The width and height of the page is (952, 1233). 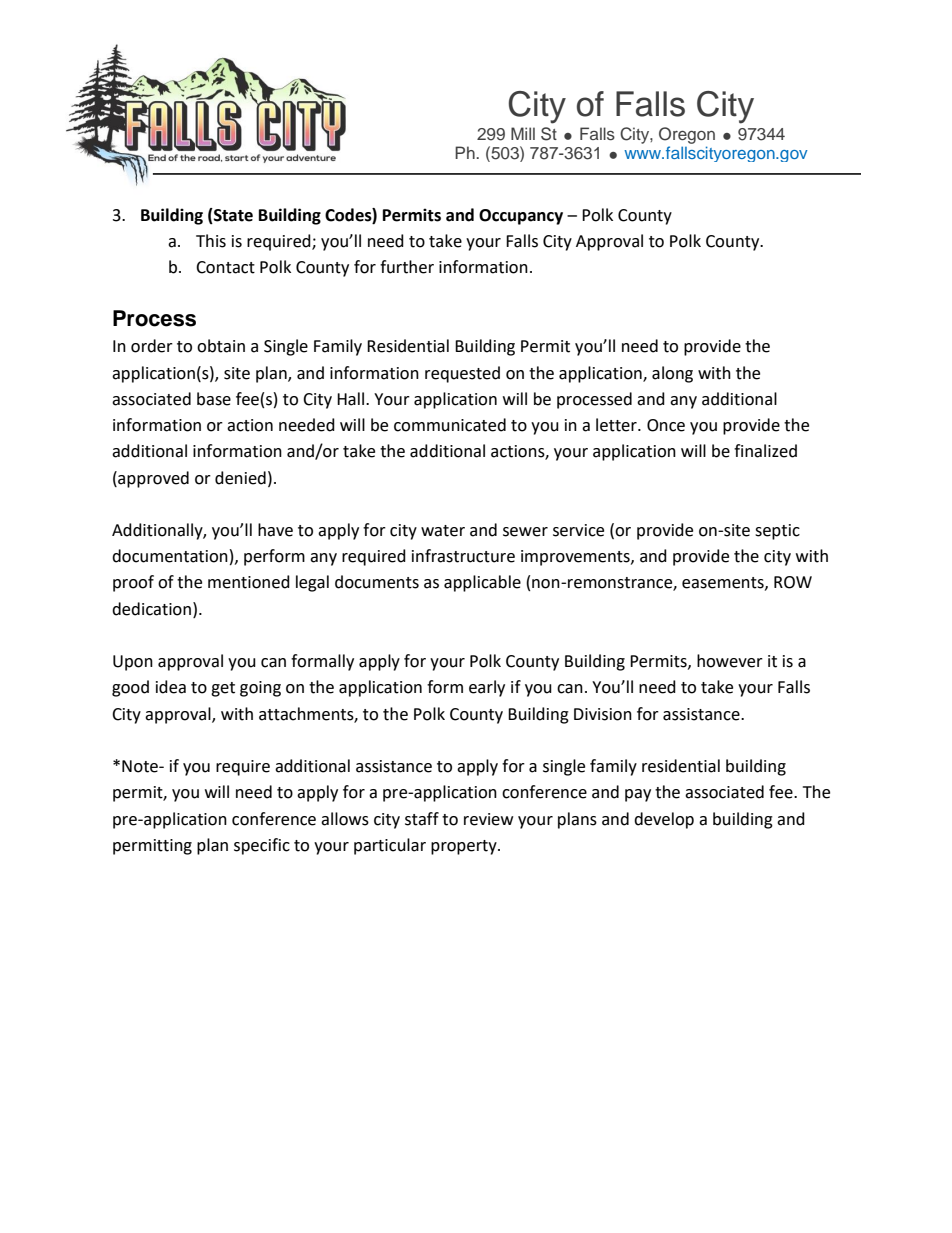 I want to click on Occupancy, so click(x=521, y=217).
